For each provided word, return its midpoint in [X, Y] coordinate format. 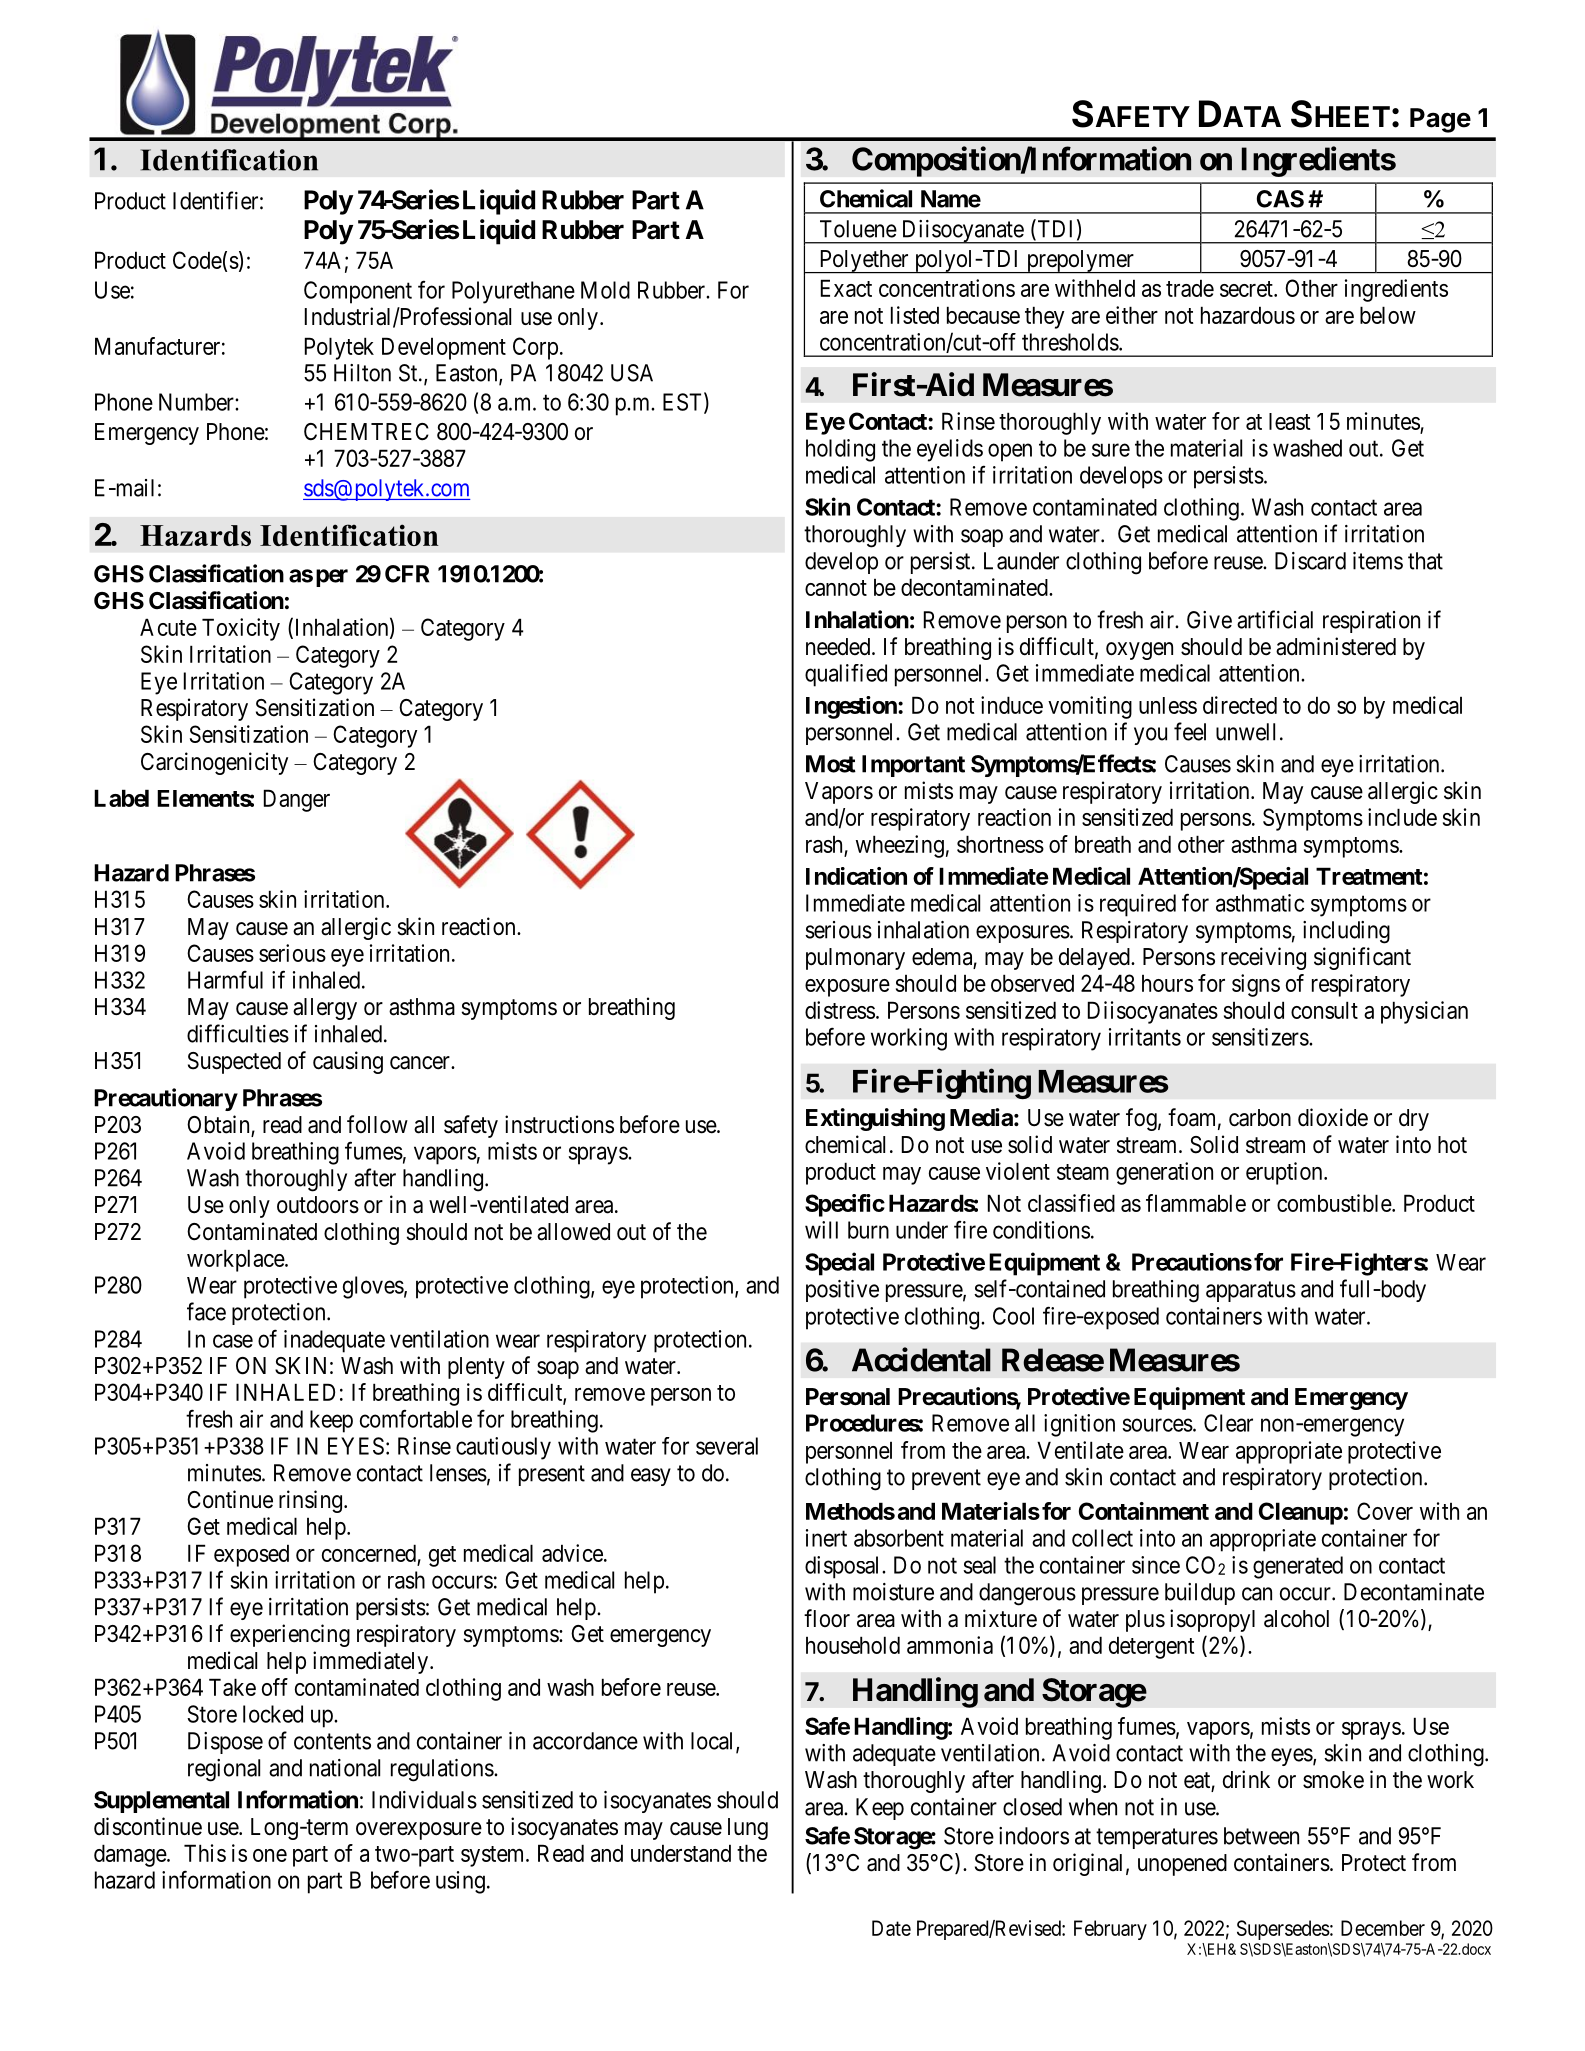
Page [1440, 120]
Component [358, 292]
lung [748, 1829]
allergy [325, 1009]
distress [840, 1010]
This [205, 1853]
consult [1324, 1010]
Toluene [858, 229]
